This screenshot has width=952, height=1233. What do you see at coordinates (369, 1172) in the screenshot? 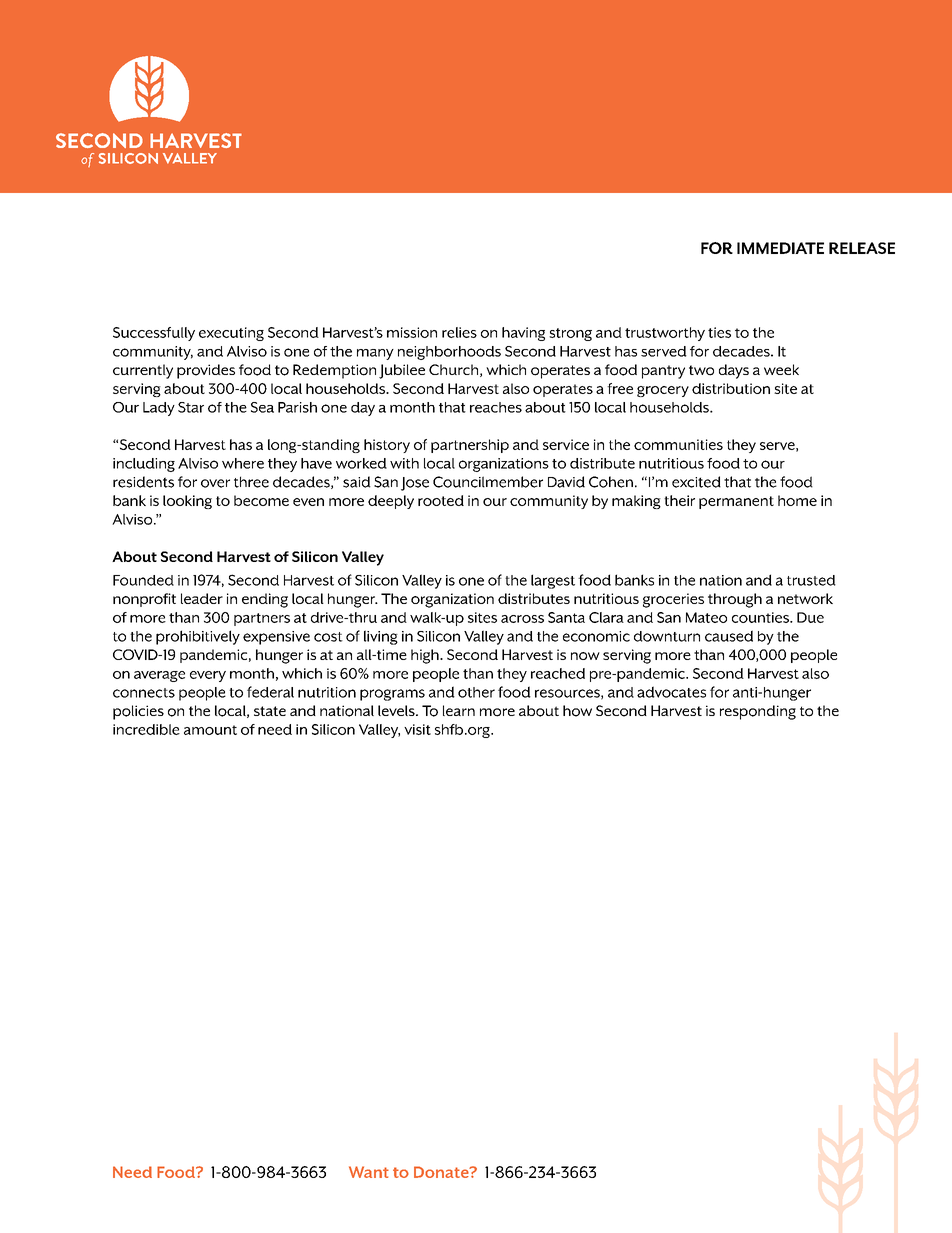
I see `Want` at bounding box center [369, 1172].
